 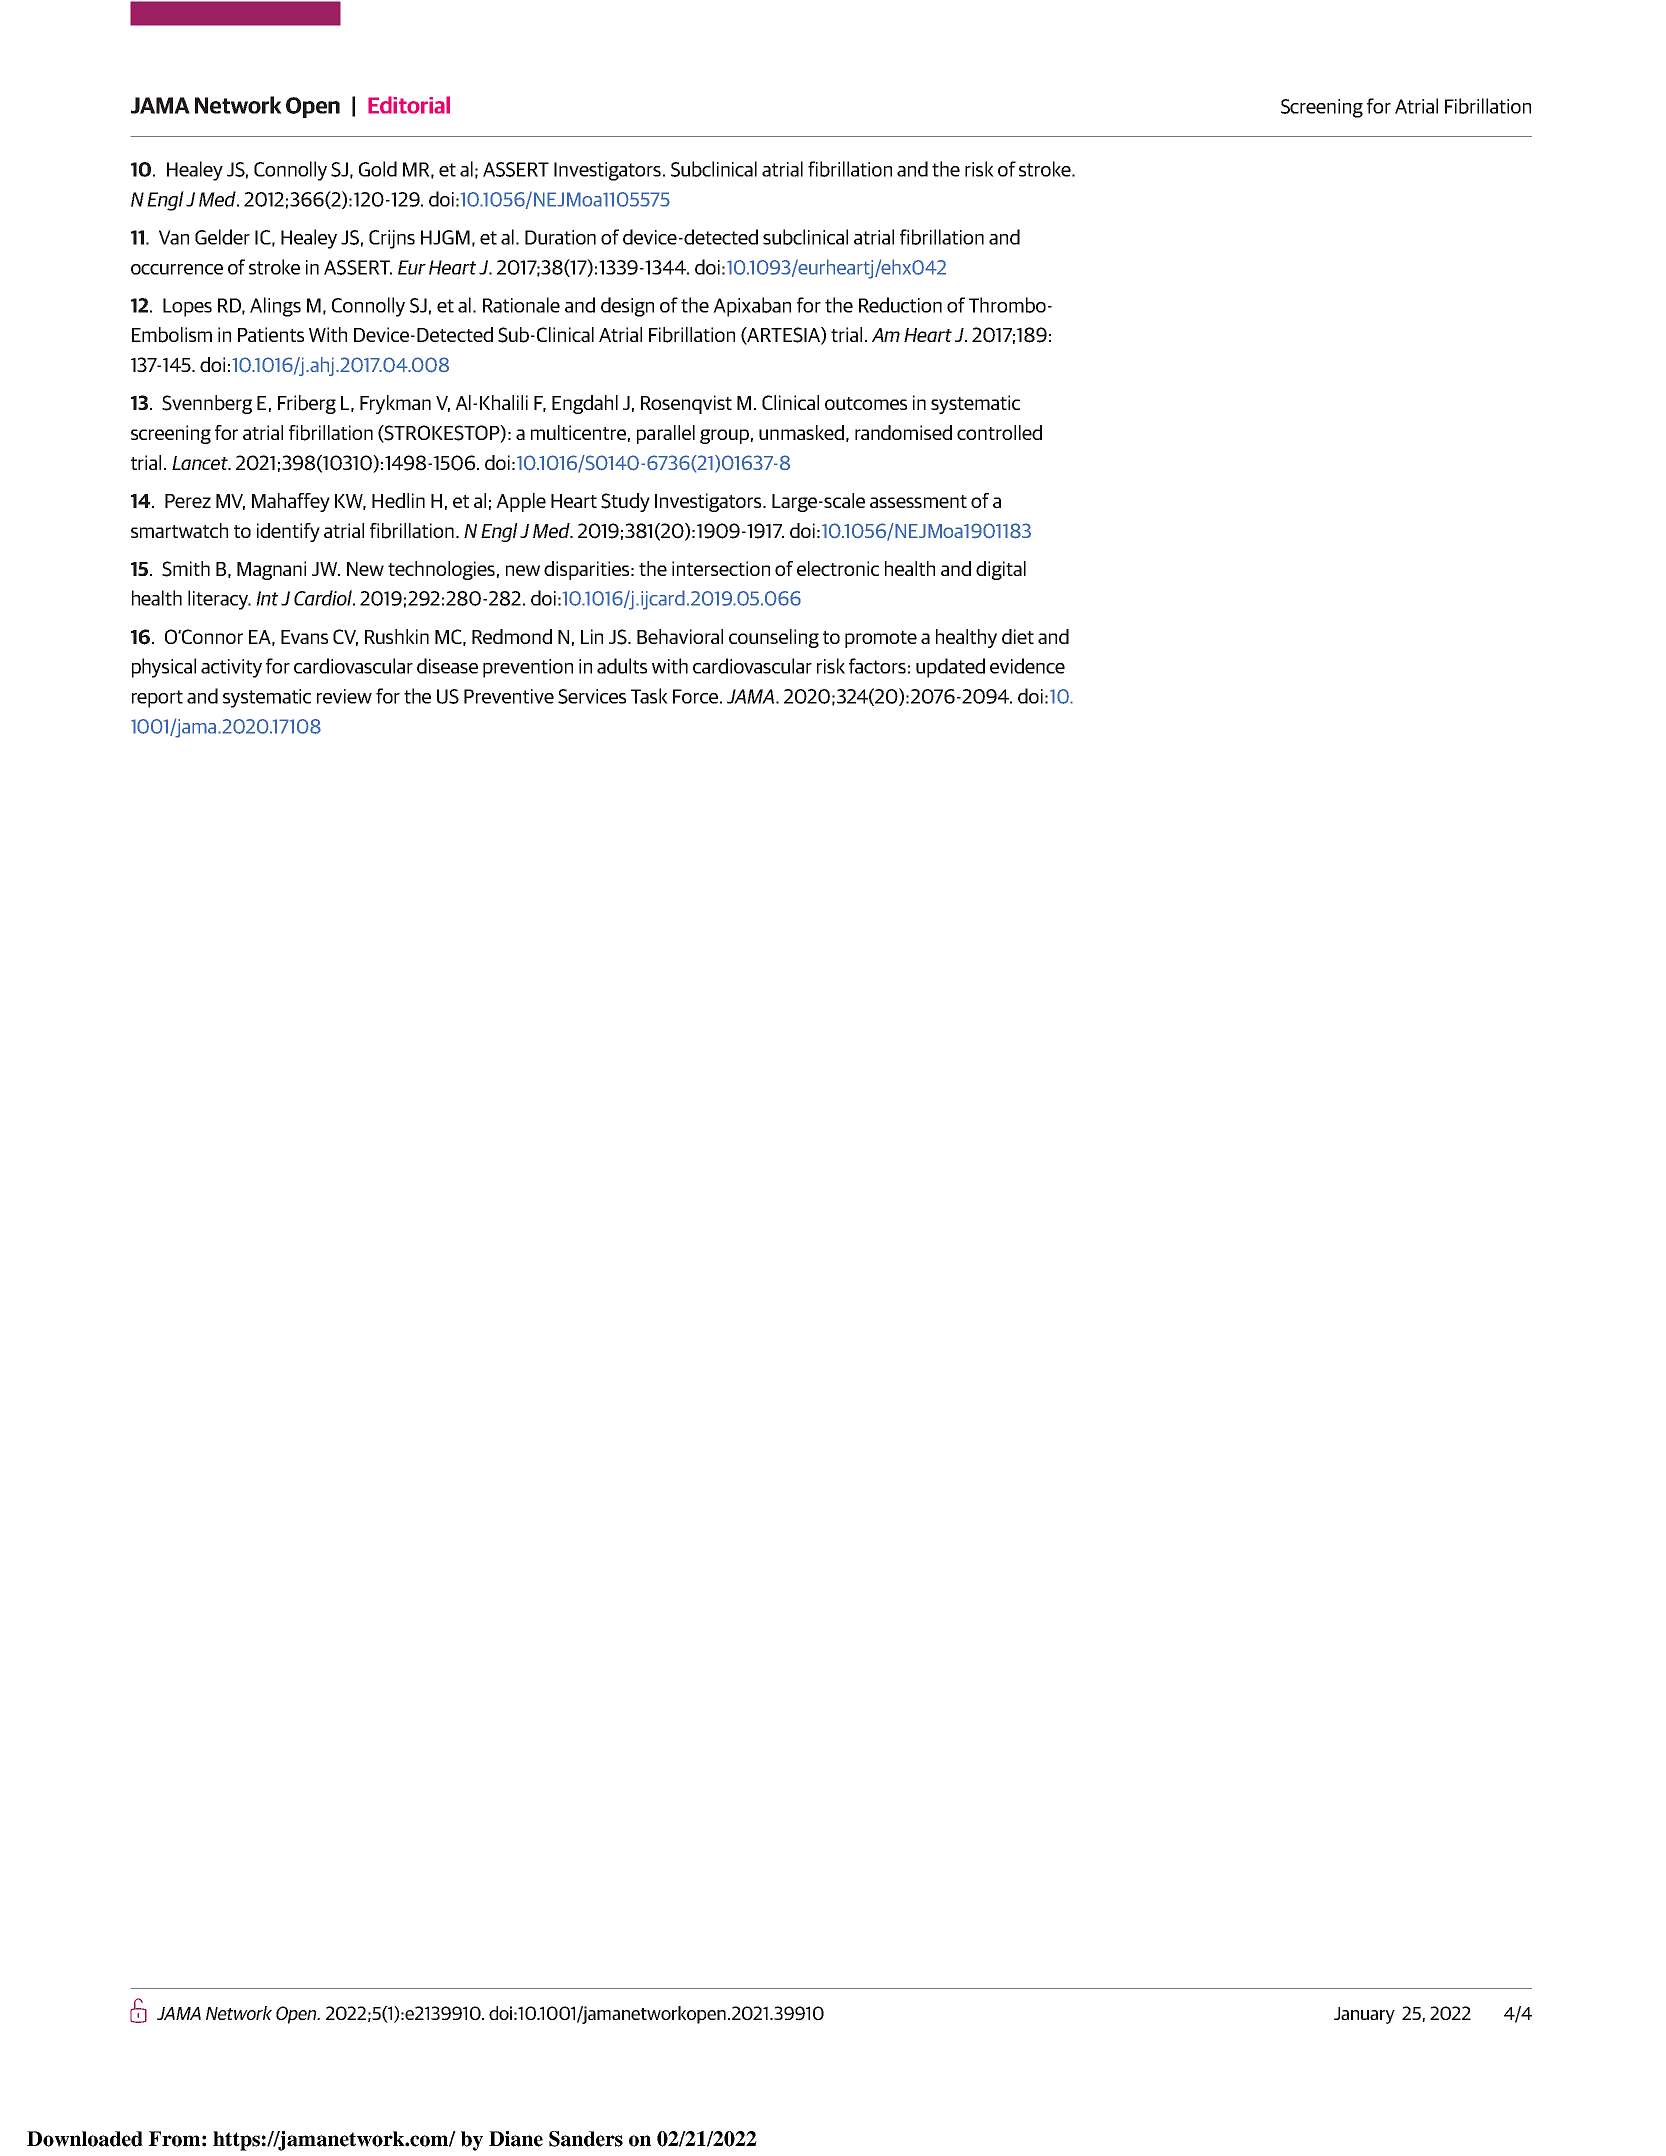 I want to click on Sanders, so click(x=586, y=2139).
